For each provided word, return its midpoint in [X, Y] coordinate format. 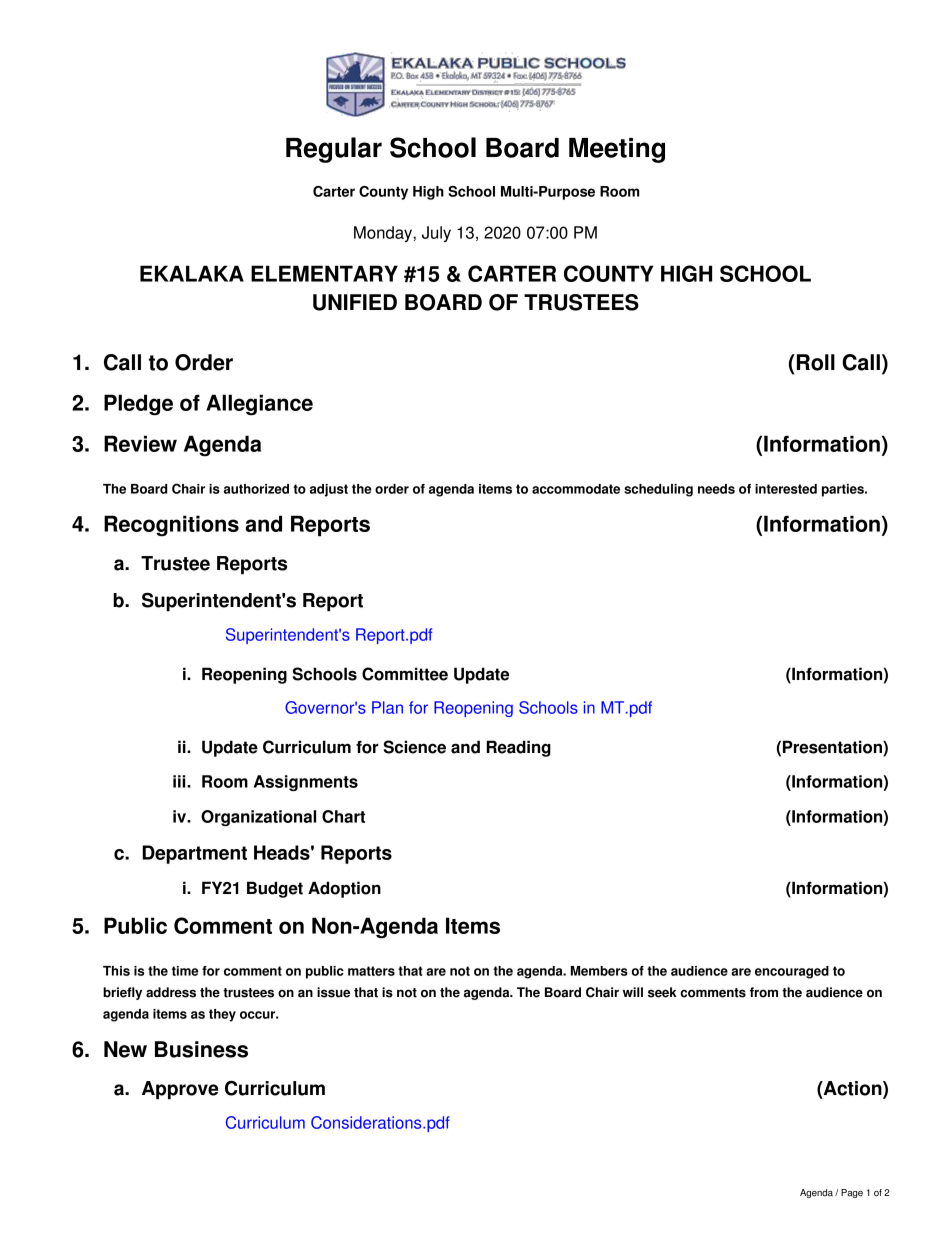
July [436, 234]
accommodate [576, 489]
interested [786, 489]
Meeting [617, 150]
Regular [334, 150]
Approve [180, 1090]
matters [371, 971]
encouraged [792, 972]
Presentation [833, 748]
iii [180, 781]
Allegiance [259, 405]
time [185, 971]
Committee [405, 674]
